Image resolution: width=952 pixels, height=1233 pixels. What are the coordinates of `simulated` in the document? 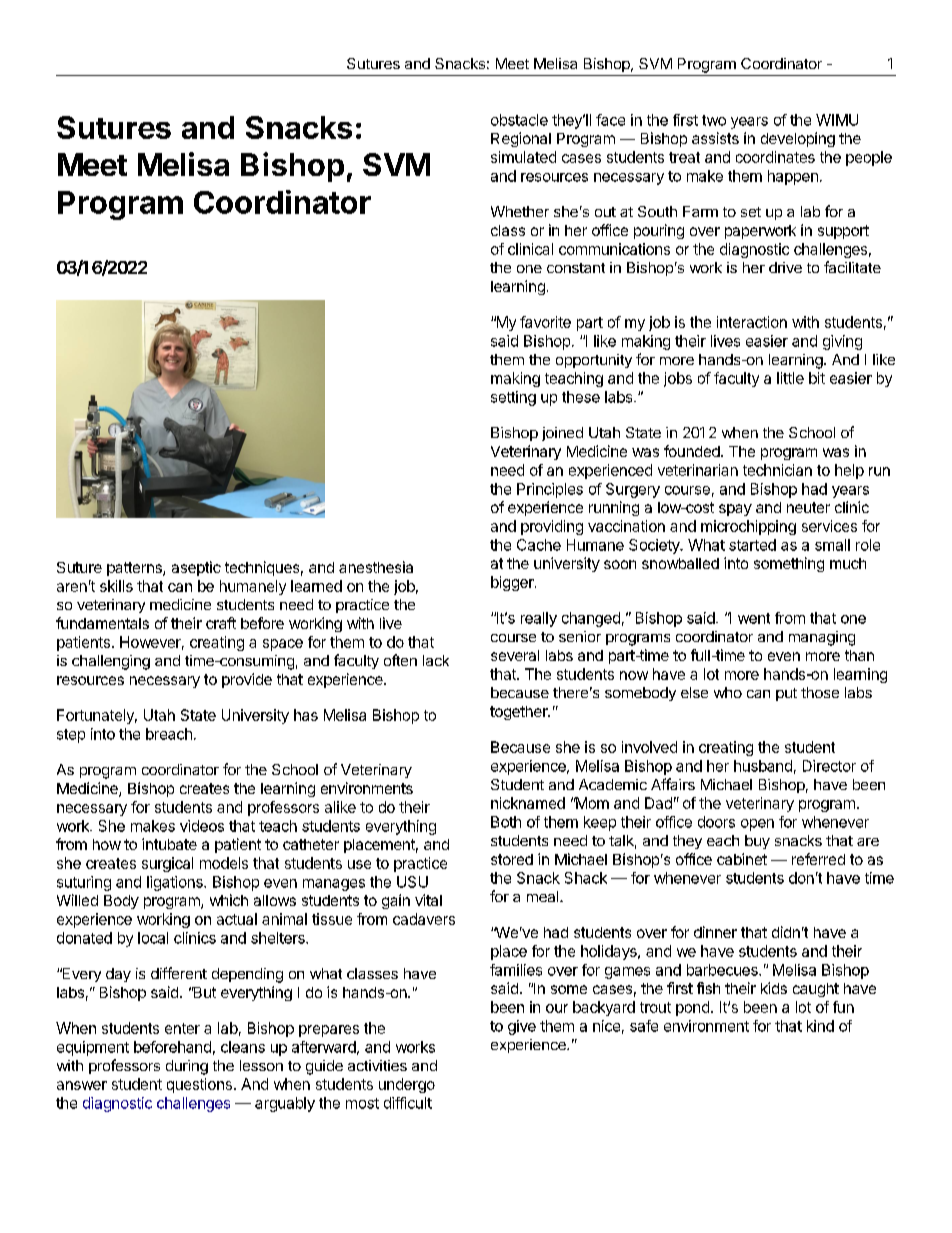 It's located at (523, 157).
